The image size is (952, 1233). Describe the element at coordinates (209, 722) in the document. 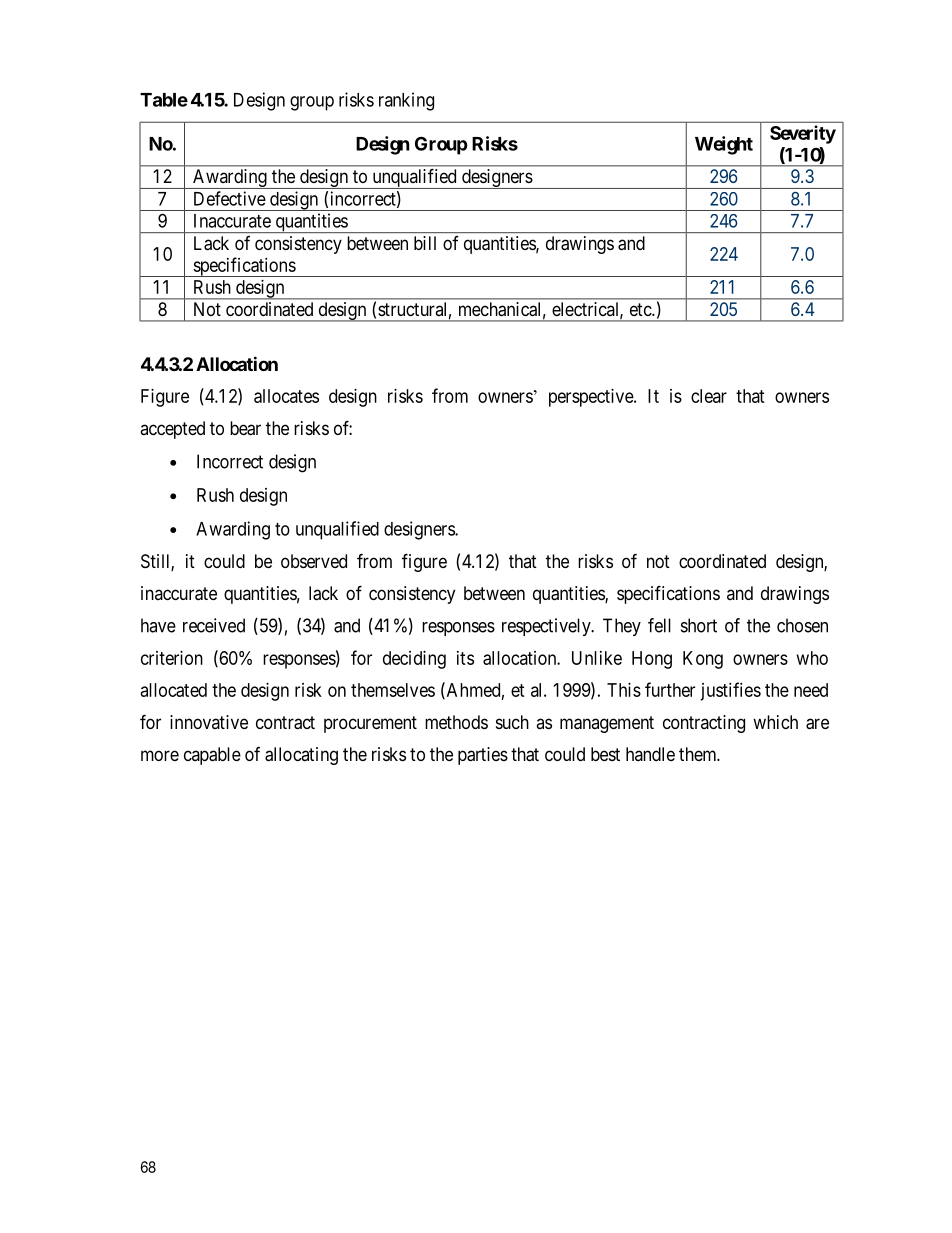

I see `innovative` at that location.
